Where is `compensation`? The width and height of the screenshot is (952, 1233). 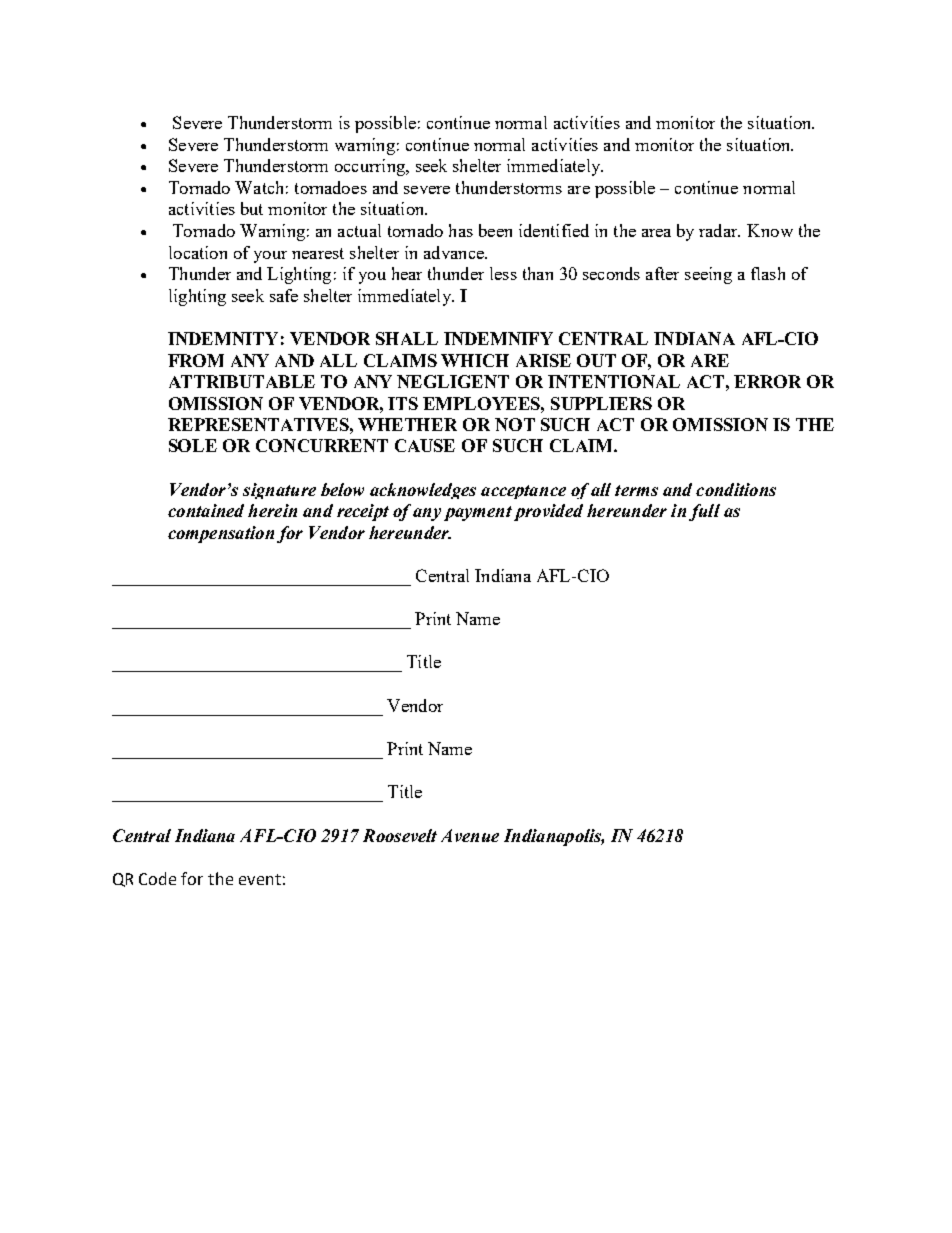 compensation is located at coordinates (221, 534).
